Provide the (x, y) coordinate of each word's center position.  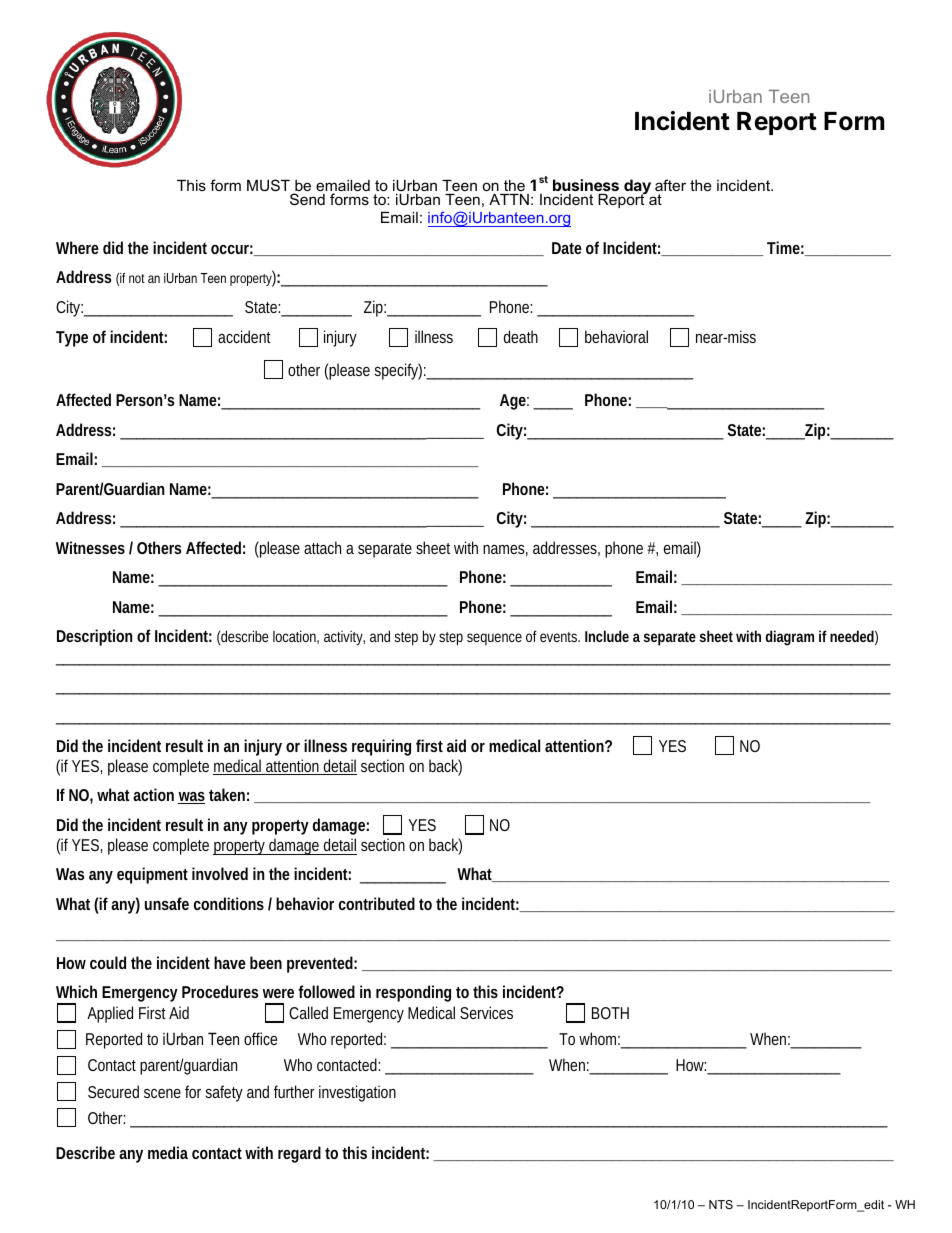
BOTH (610, 1013)
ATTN (509, 199)
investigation (357, 1093)
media (168, 1152)
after (670, 185)
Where (77, 247)
